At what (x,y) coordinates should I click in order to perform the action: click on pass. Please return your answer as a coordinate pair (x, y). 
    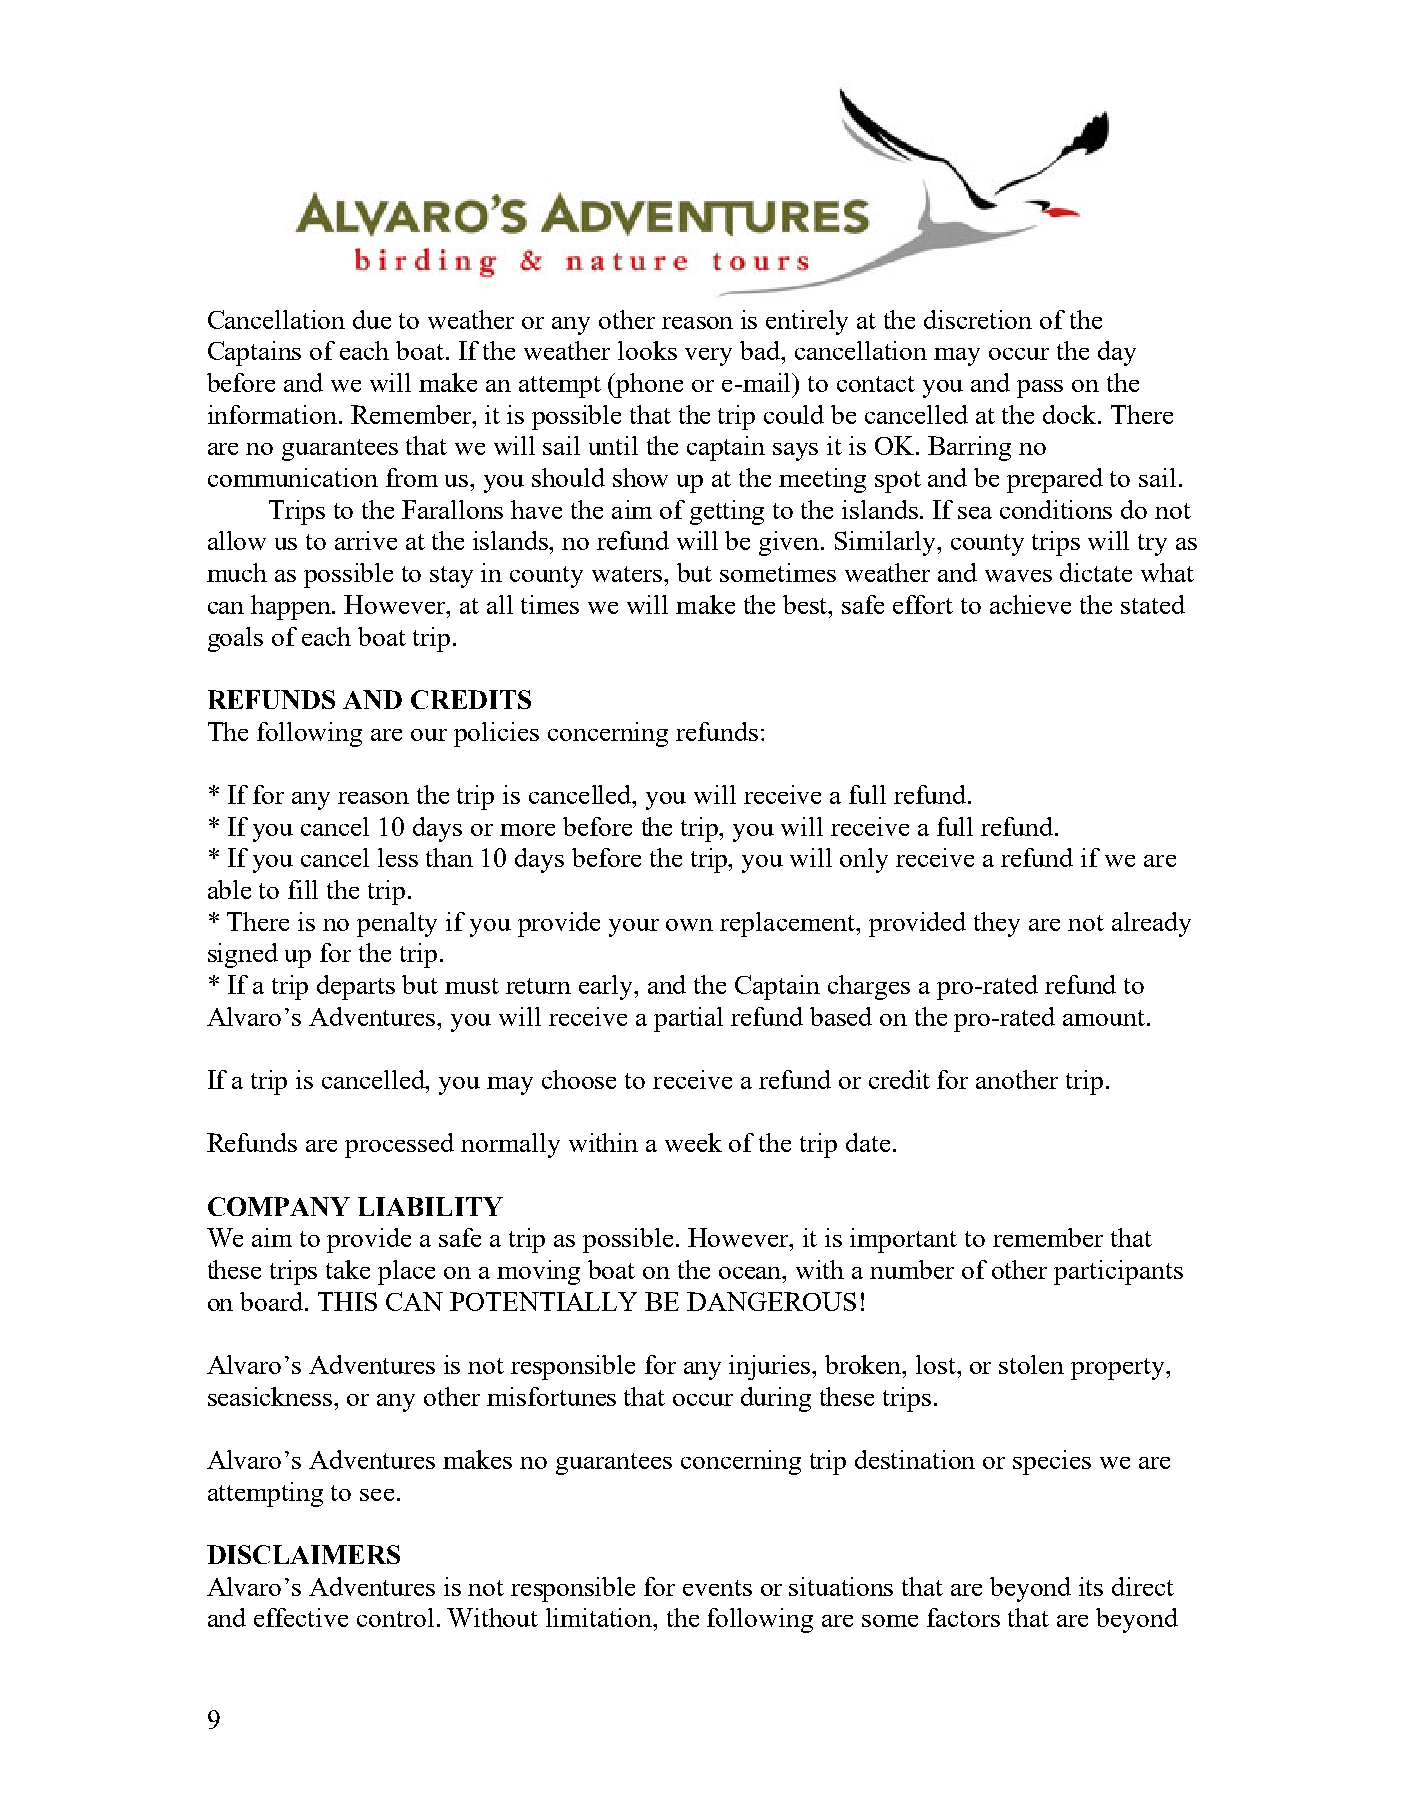
    Looking at the image, I should click on (1040, 389).
